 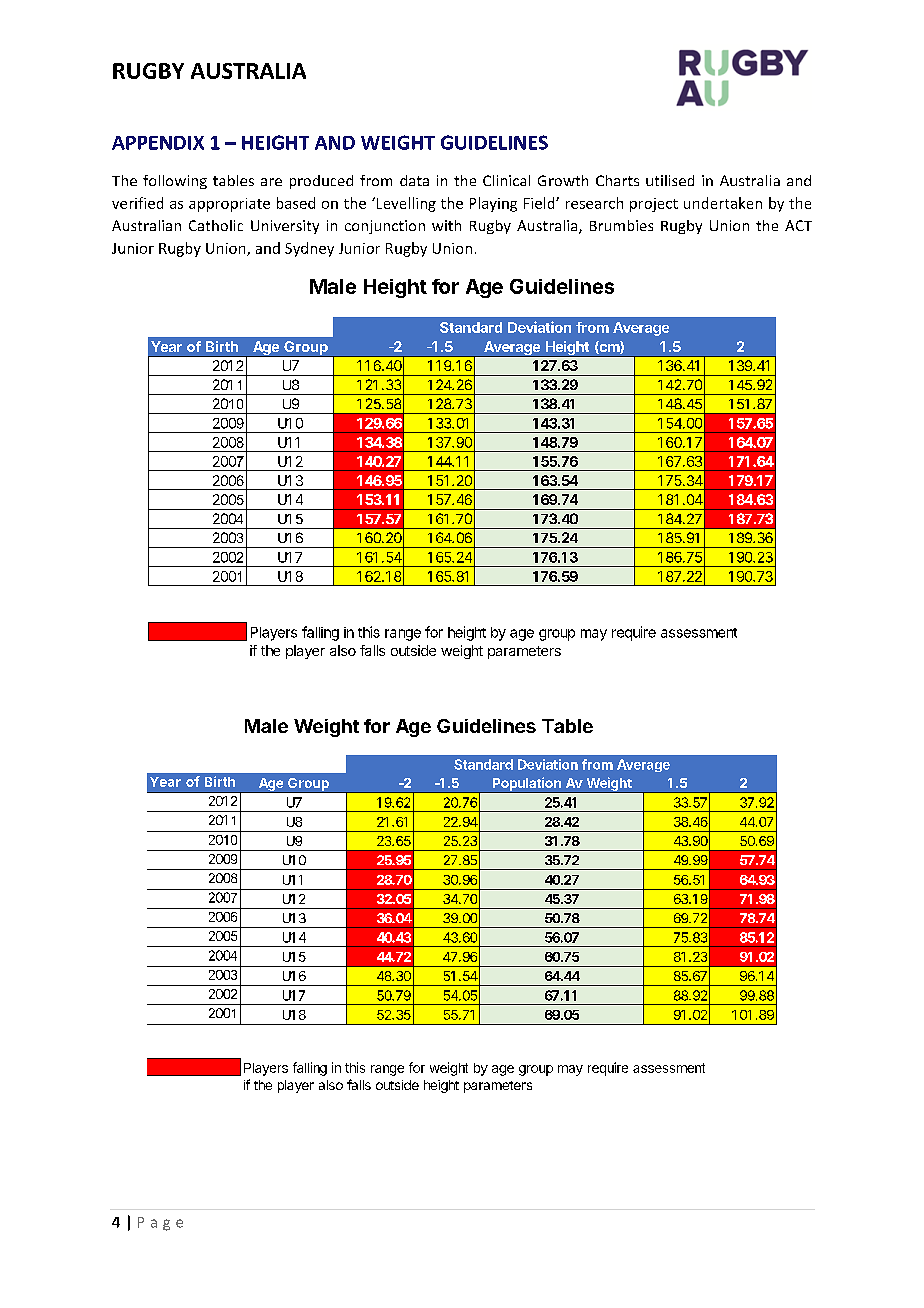 I want to click on based, so click(x=296, y=203).
